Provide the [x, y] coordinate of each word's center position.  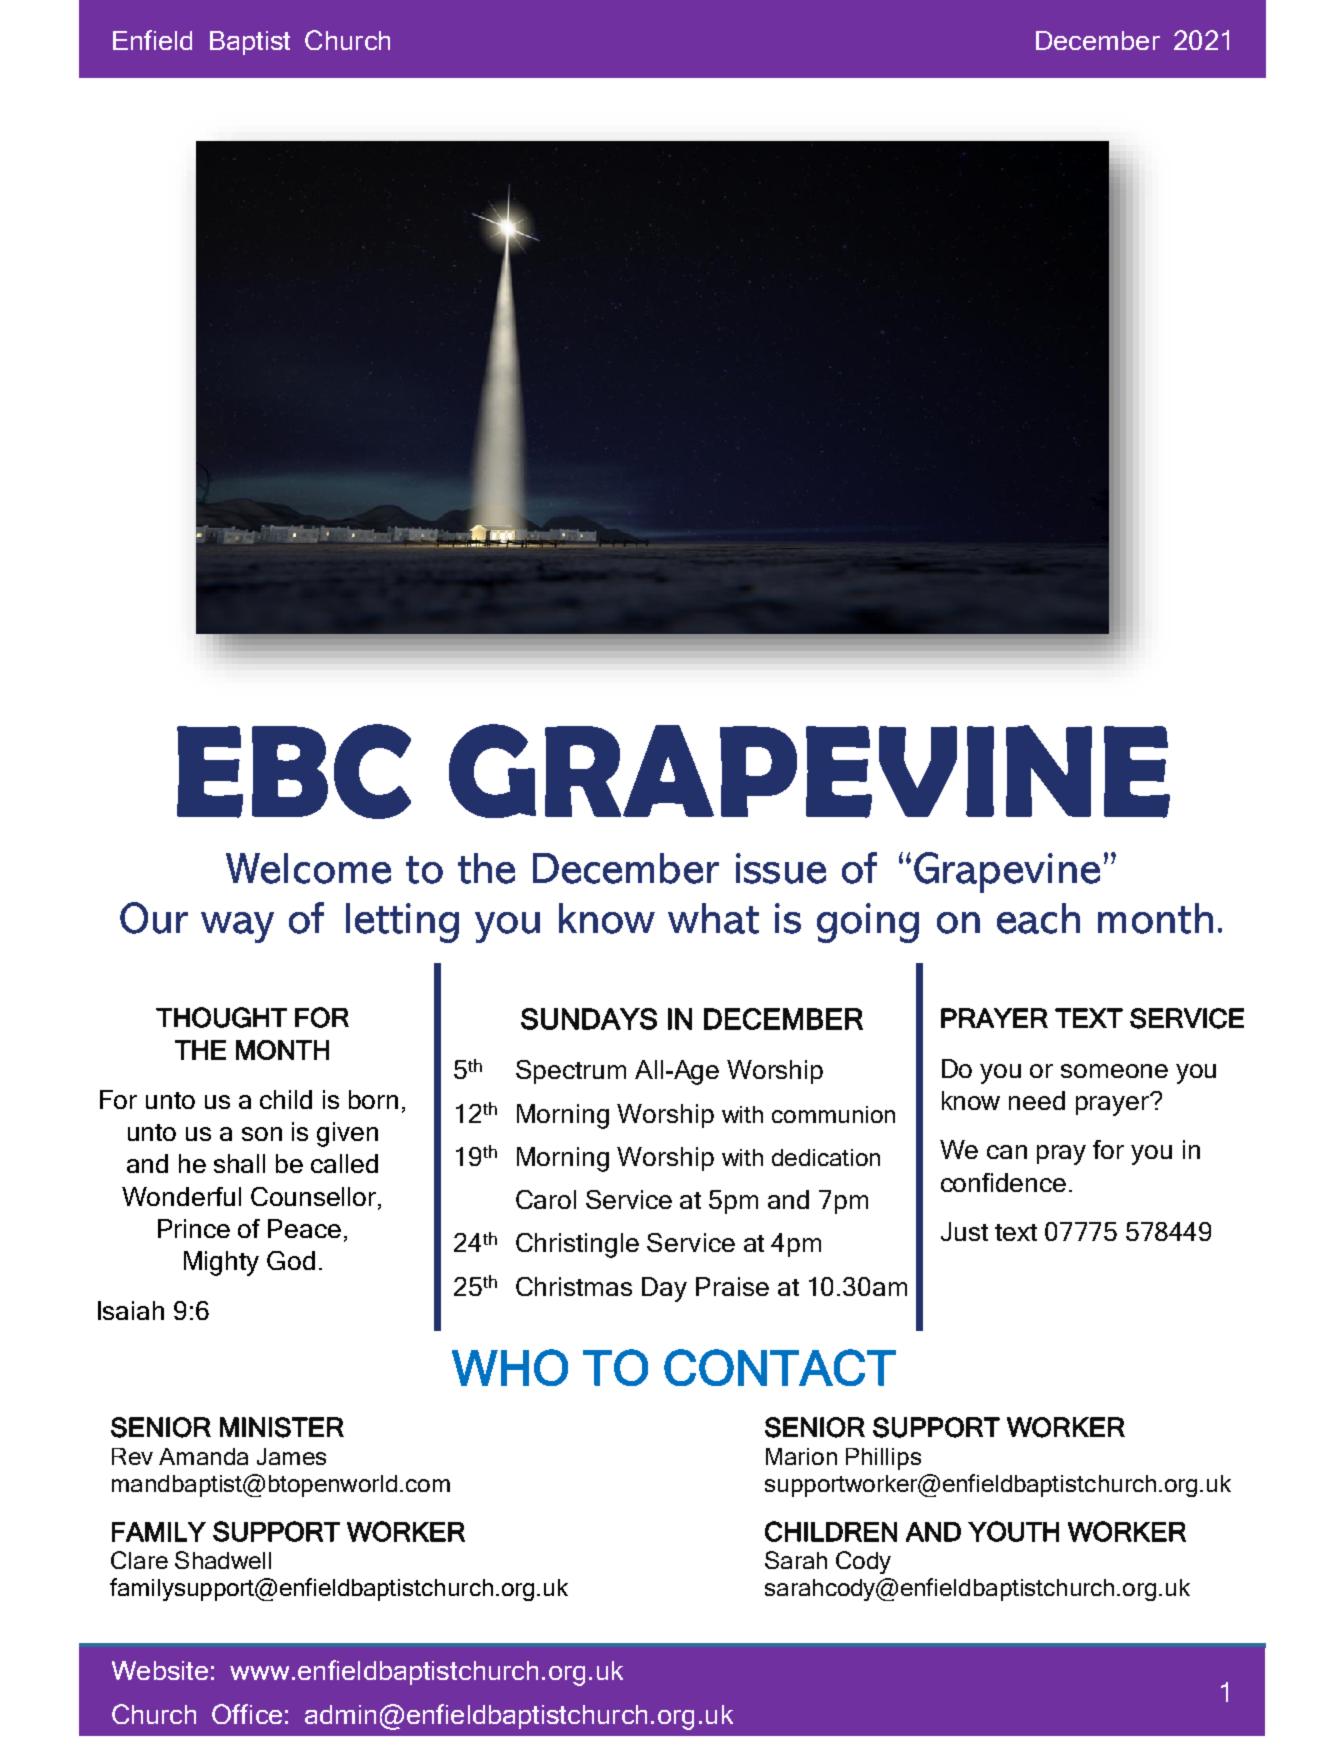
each [1038, 918]
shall [239, 1163]
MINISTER [282, 1427]
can [1007, 1152]
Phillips [883, 1459]
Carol [546, 1199]
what [713, 918]
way [237, 927]
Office [247, 1714]
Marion [801, 1456]
